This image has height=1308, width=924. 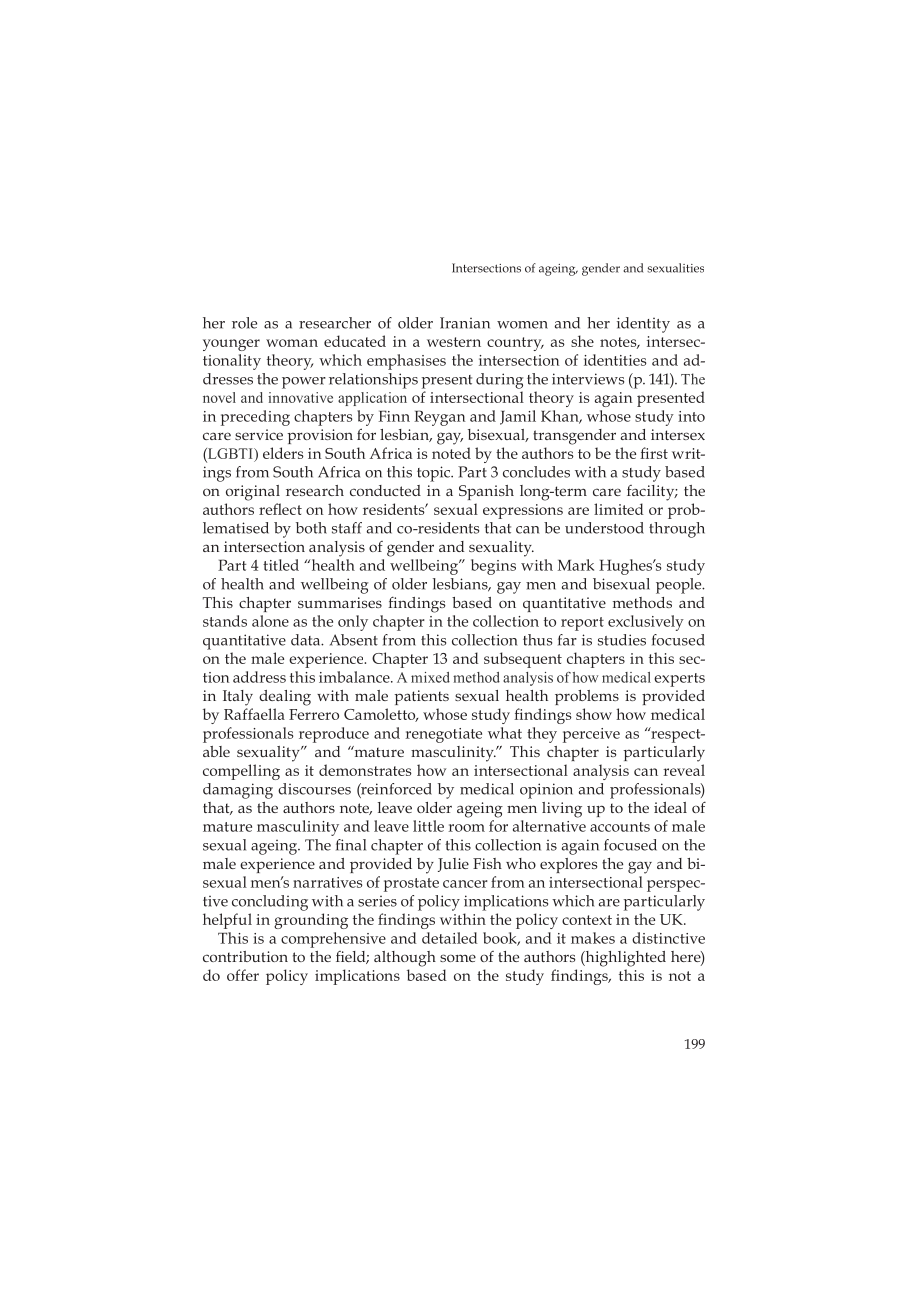 What do you see at coordinates (643, 325) in the image?
I see `identity` at bounding box center [643, 325].
